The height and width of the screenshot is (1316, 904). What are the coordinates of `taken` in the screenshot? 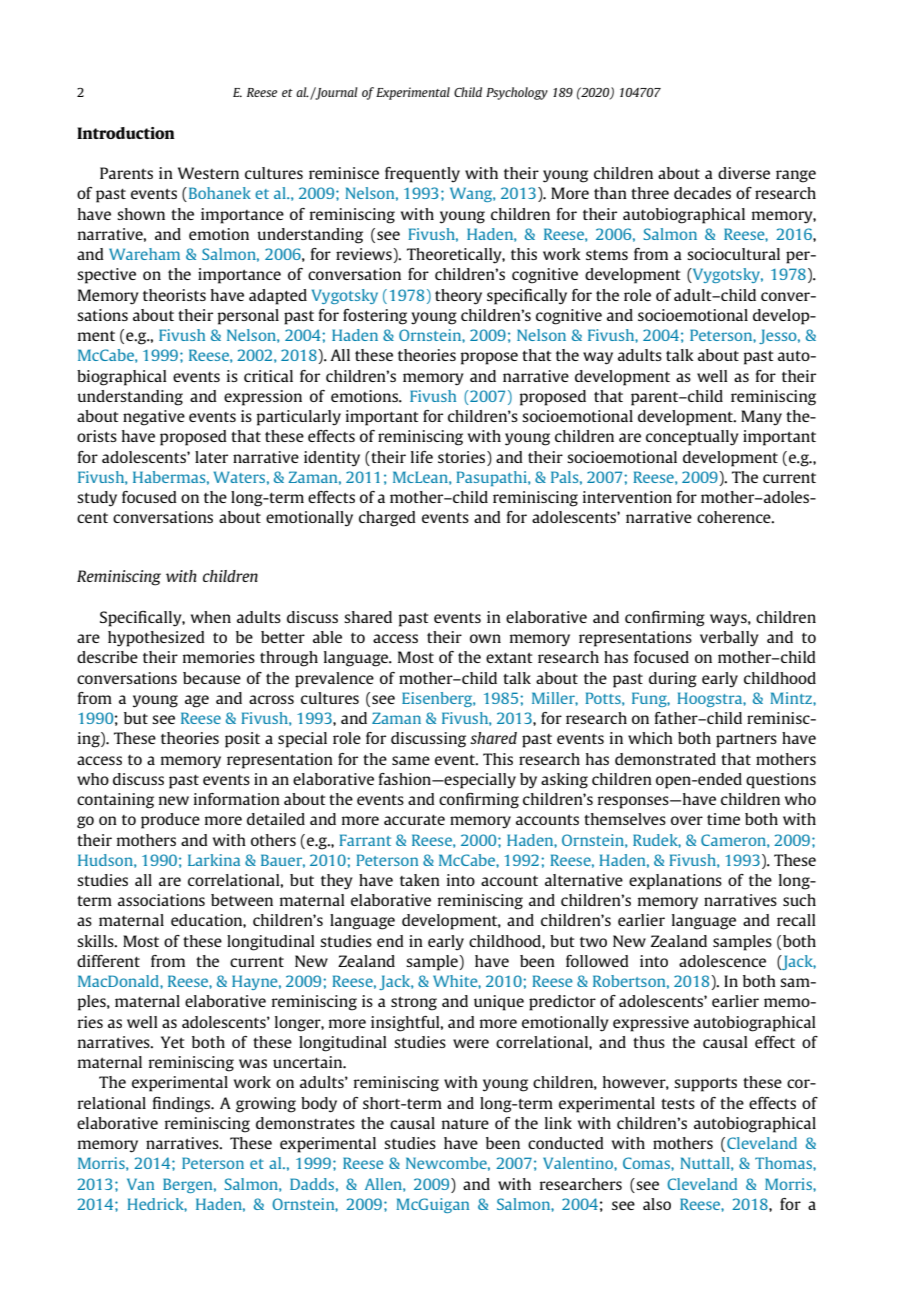 It's located at (420, 880).
